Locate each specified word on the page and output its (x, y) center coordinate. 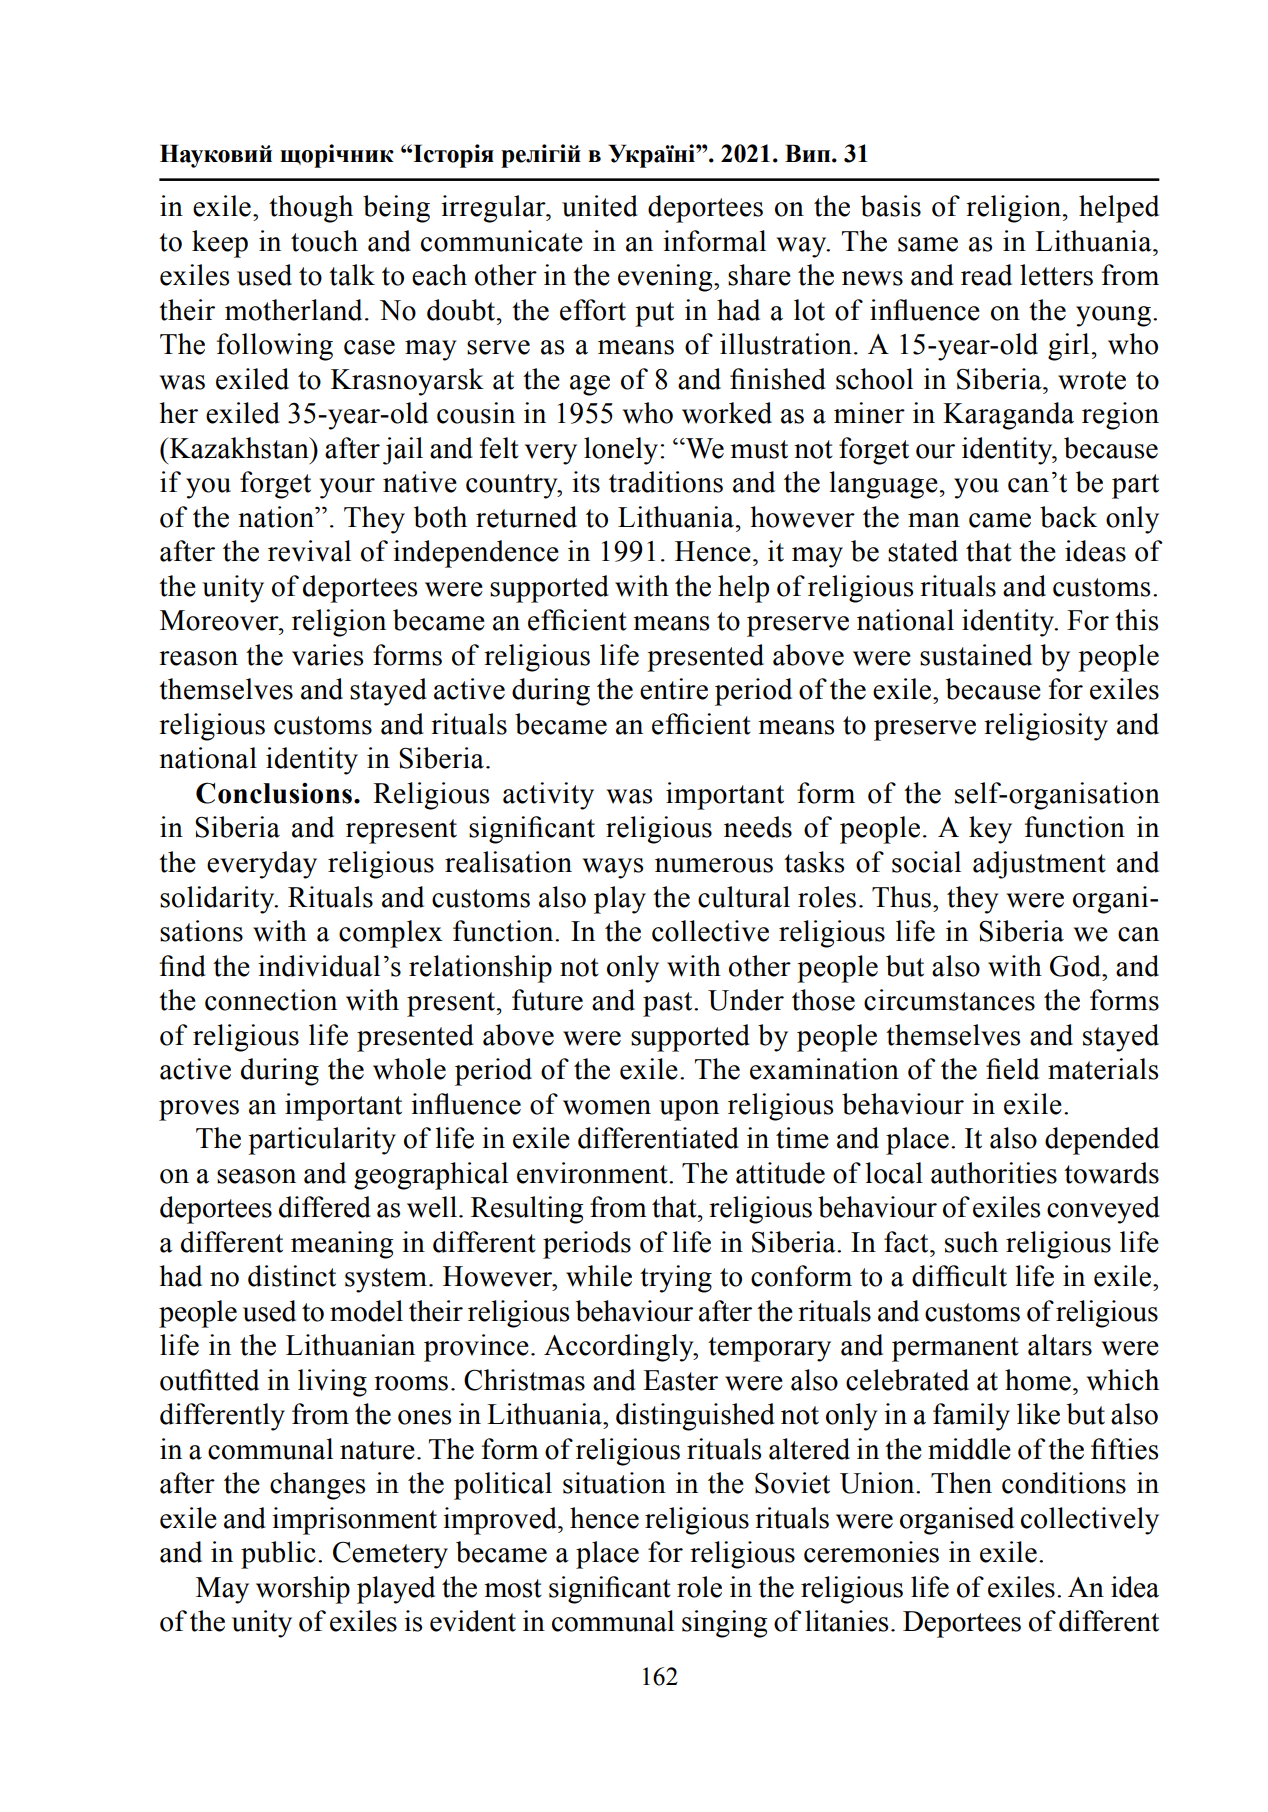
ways (613, 868)
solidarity (218, 900)
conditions (1064, 1483)
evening (666, 278)
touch (324, 241)
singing (724, 1624)
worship (303, 1590)
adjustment (1039, 865)
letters (1056, 275)
